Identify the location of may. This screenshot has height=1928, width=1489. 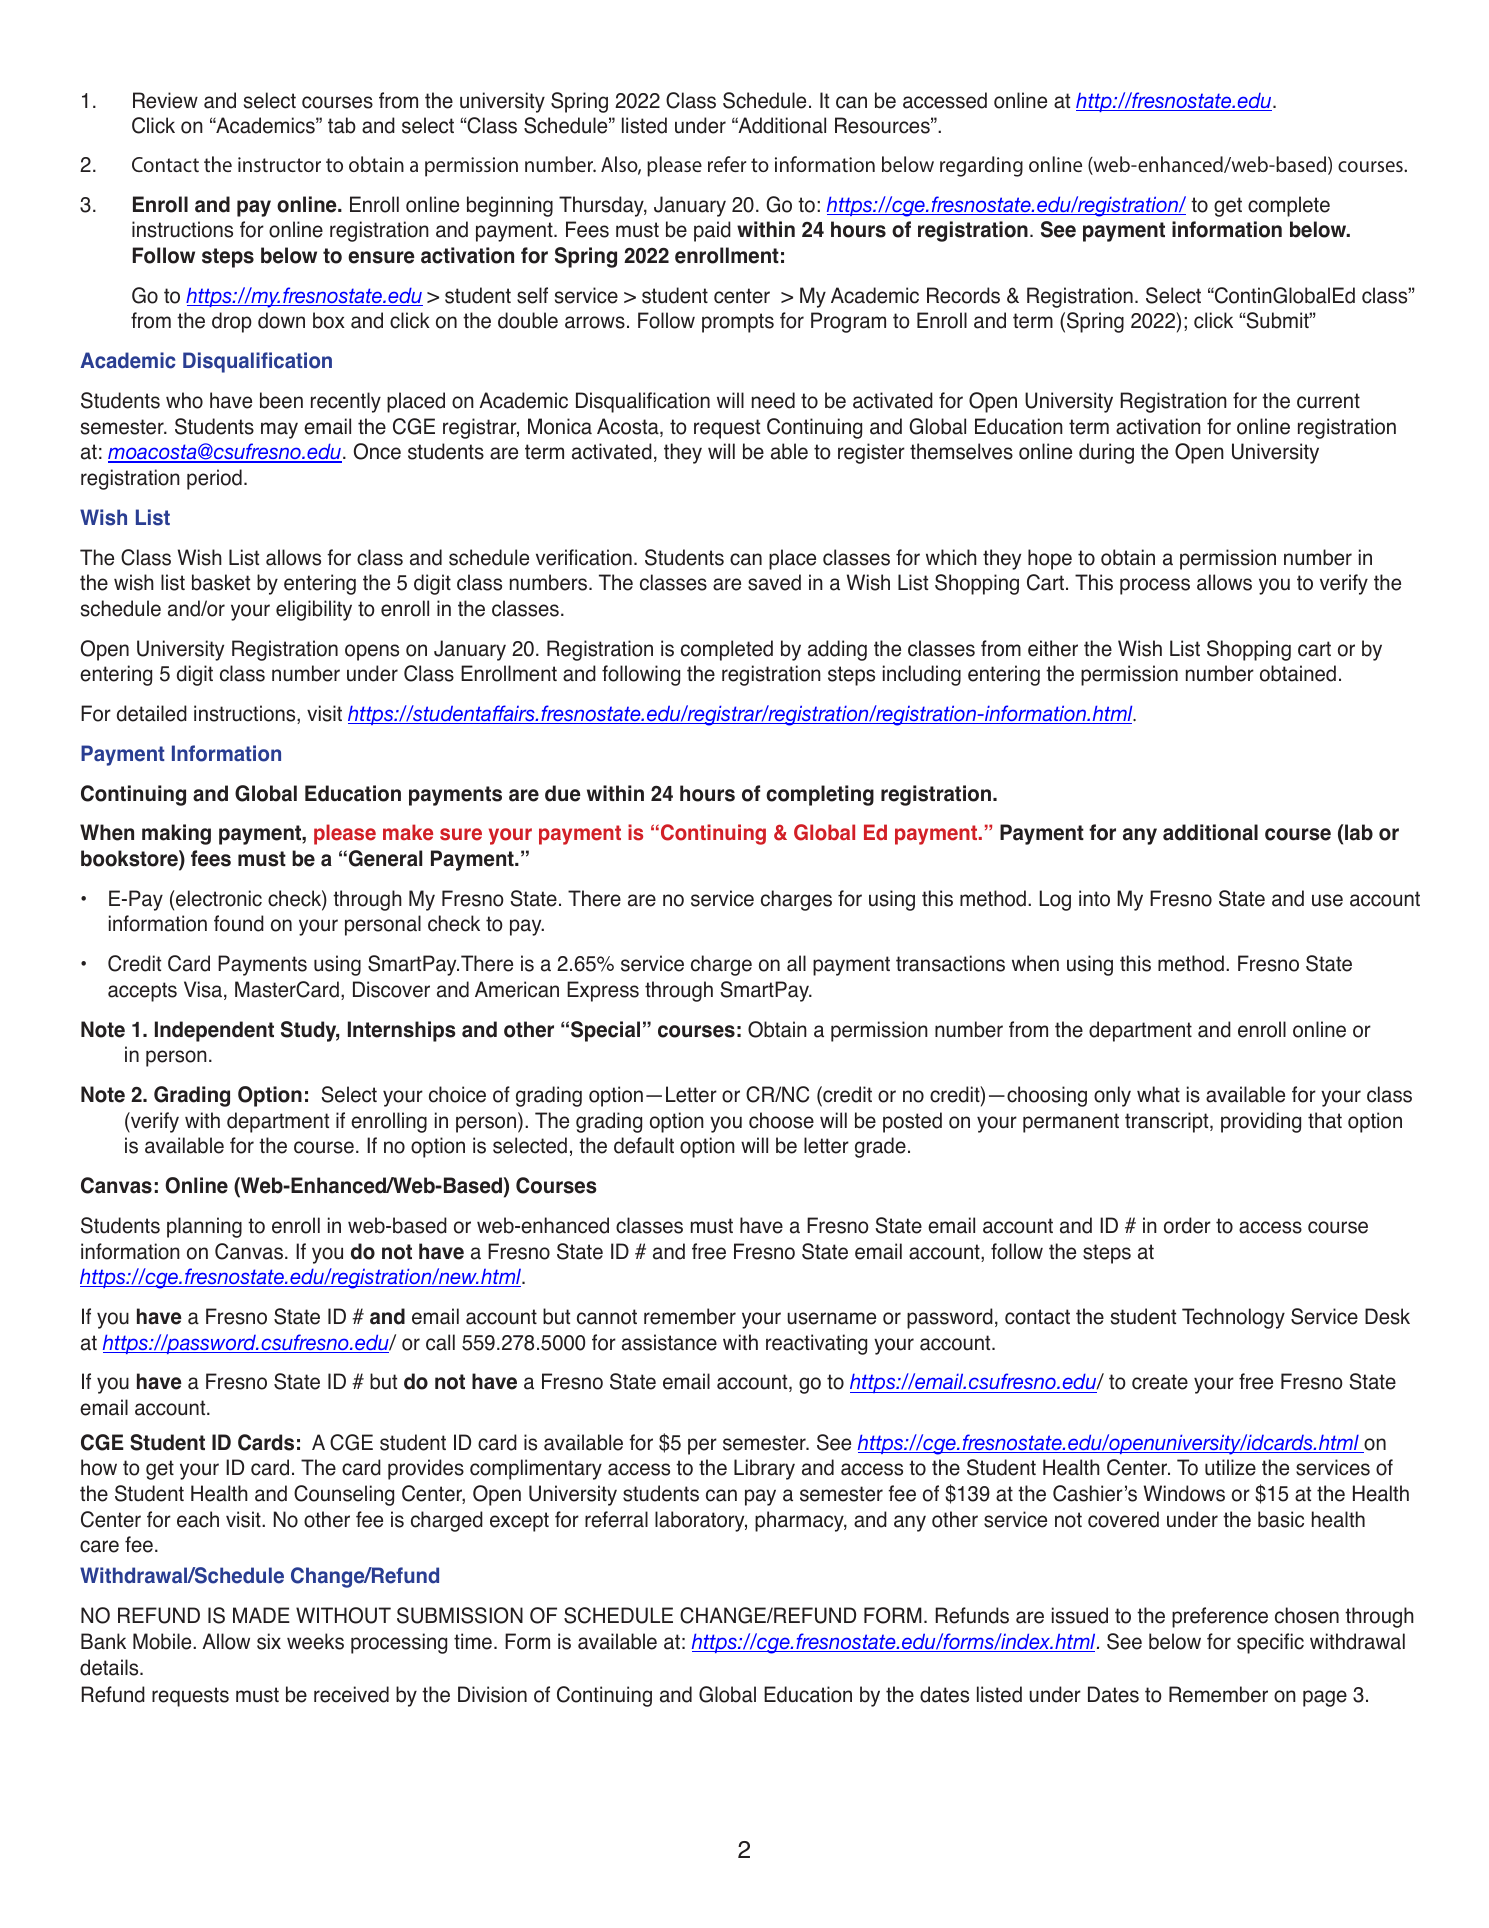
(279, 430).
